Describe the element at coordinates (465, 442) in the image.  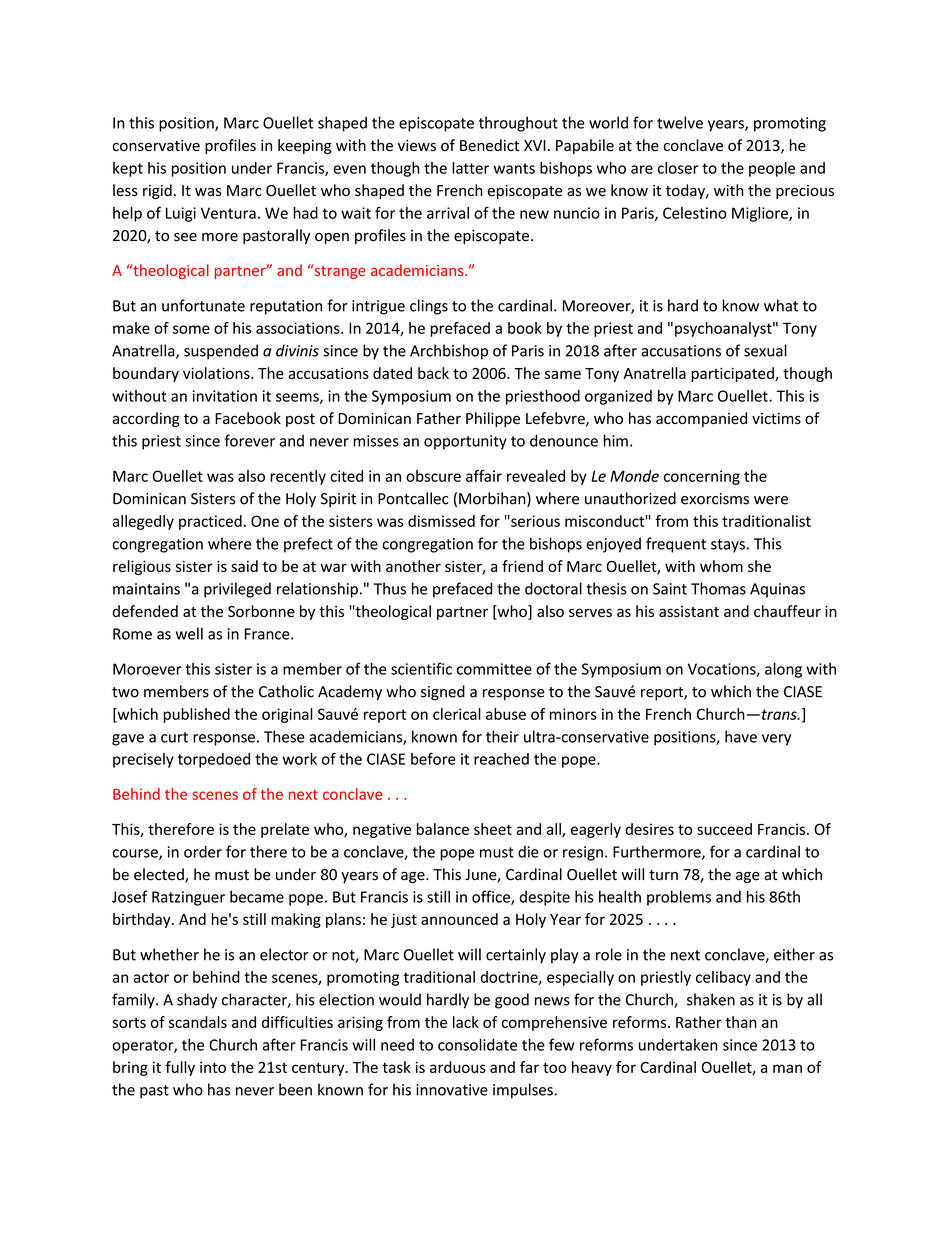
I see `opportunity` at that location.
